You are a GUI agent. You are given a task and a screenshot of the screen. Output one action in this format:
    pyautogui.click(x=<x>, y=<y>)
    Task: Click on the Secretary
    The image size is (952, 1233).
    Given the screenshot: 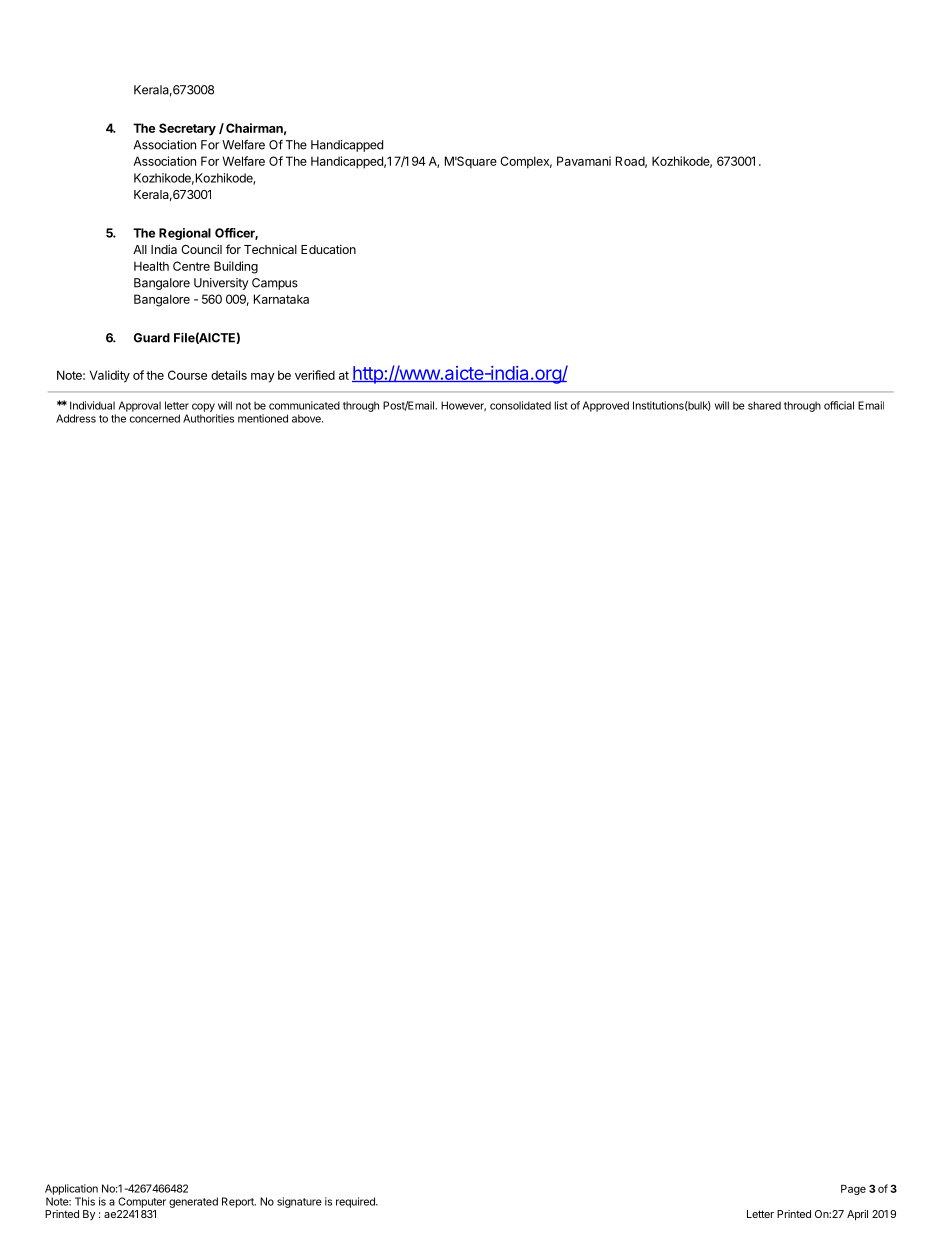 What is the action you would take?
    pyautogui.click(x=187, y=129)
